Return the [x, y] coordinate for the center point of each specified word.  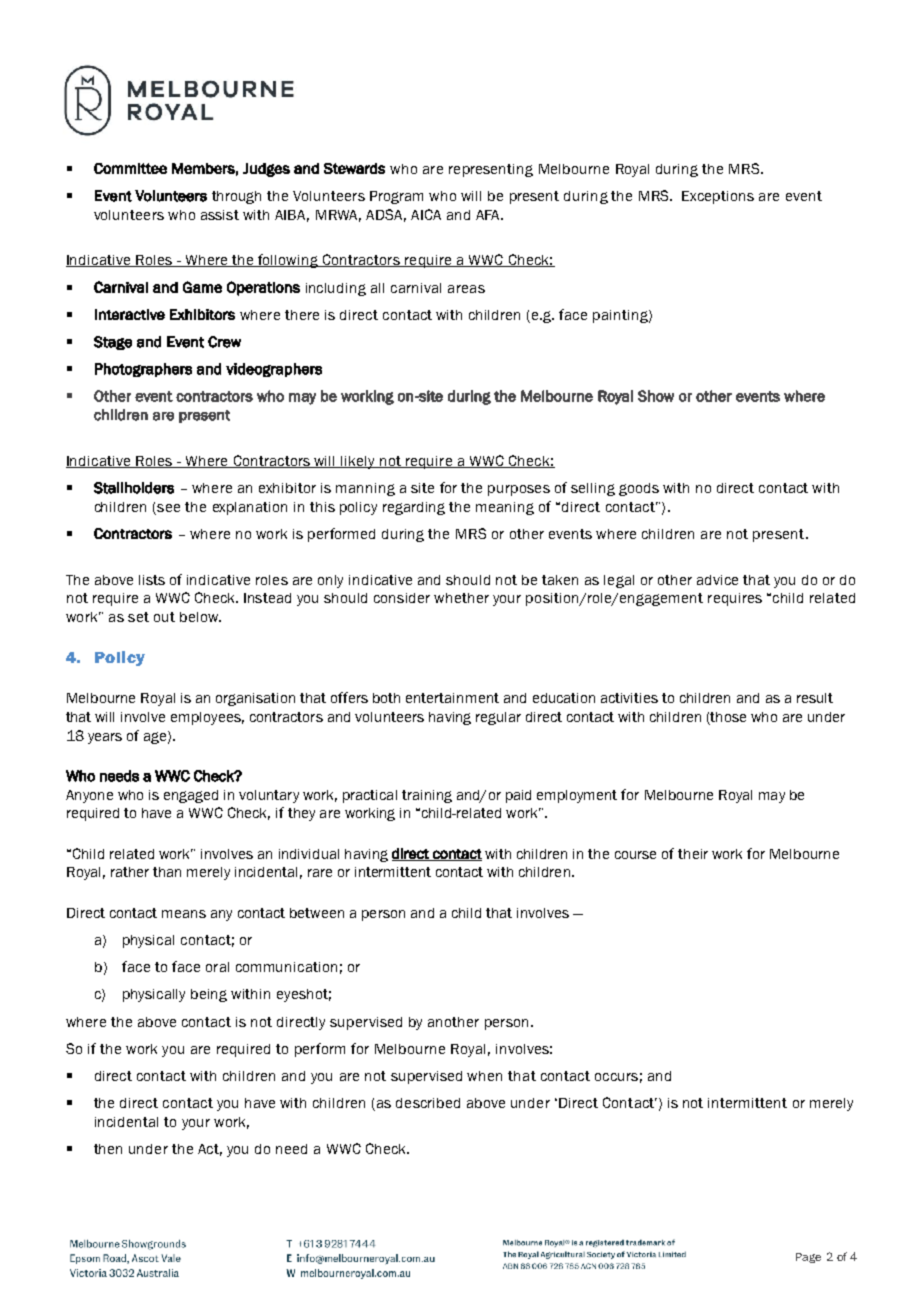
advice [717, 580]
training [427, 796]
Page [808, 1258]
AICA [426, 214]
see [168, 508]
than [167, 872]
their [693, 854]
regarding [414, 508]
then [108, 1149]
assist [220, 215]
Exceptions [718, 197]
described [428, 1103]
